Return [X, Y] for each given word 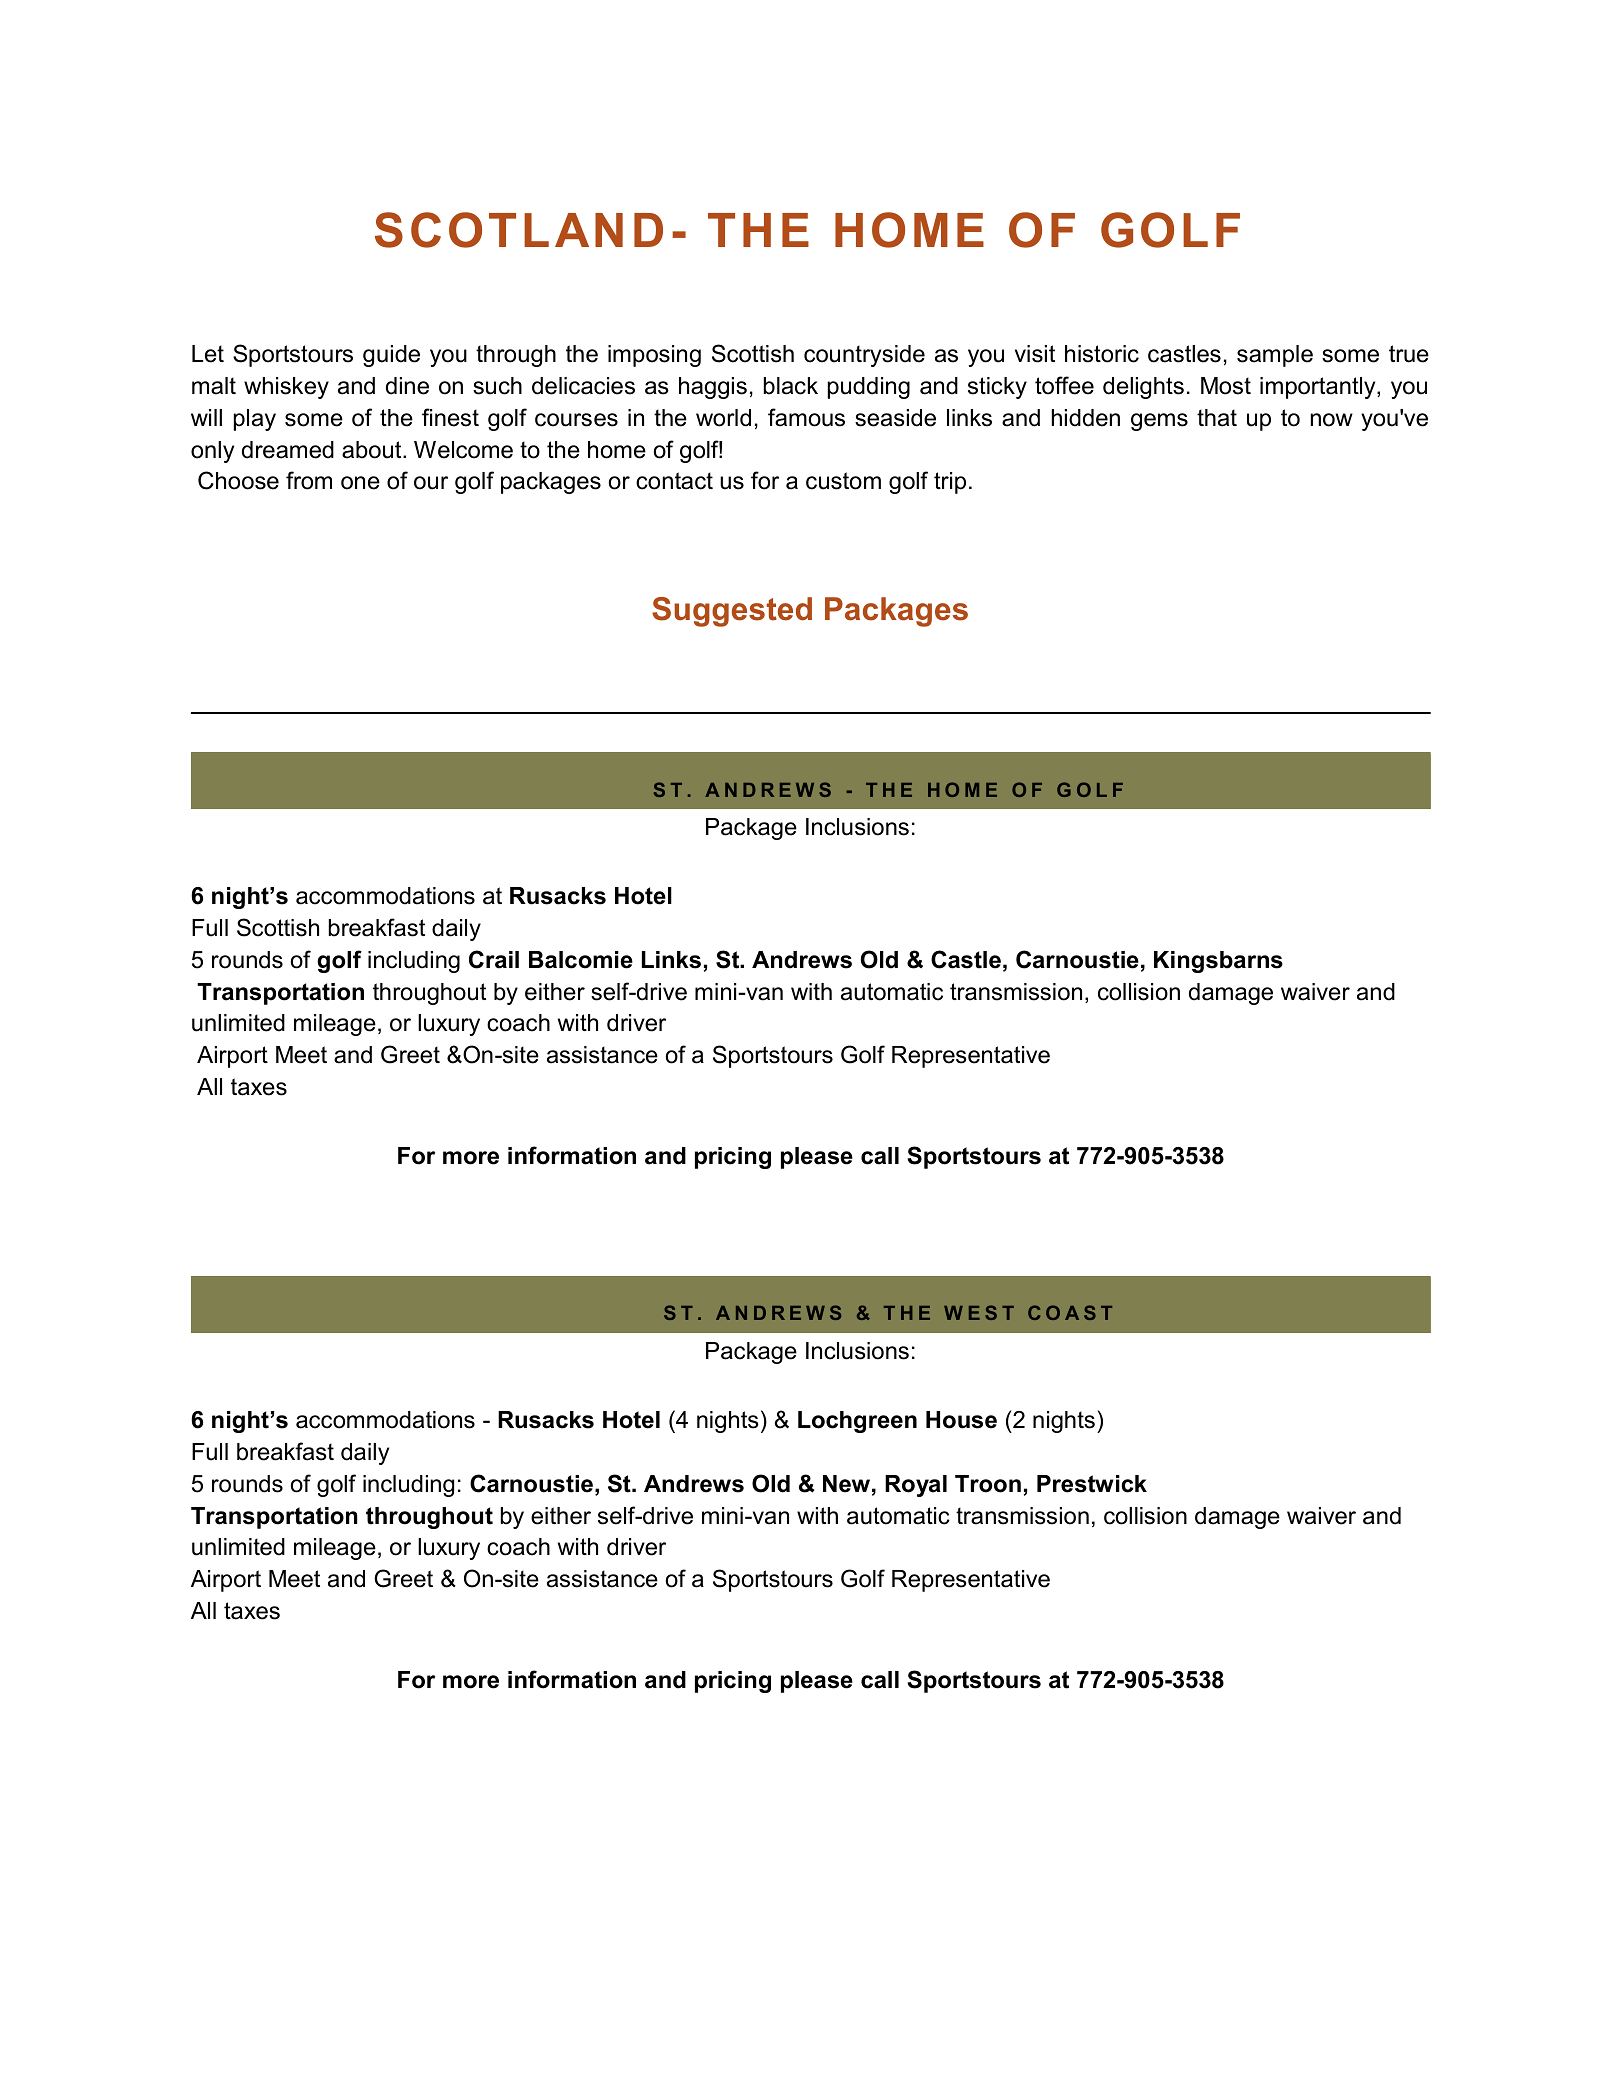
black [791, 386]
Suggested [732, 612]
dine [407, 386]
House [961, 1420]
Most [1226, 386]
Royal [916, 1486]
